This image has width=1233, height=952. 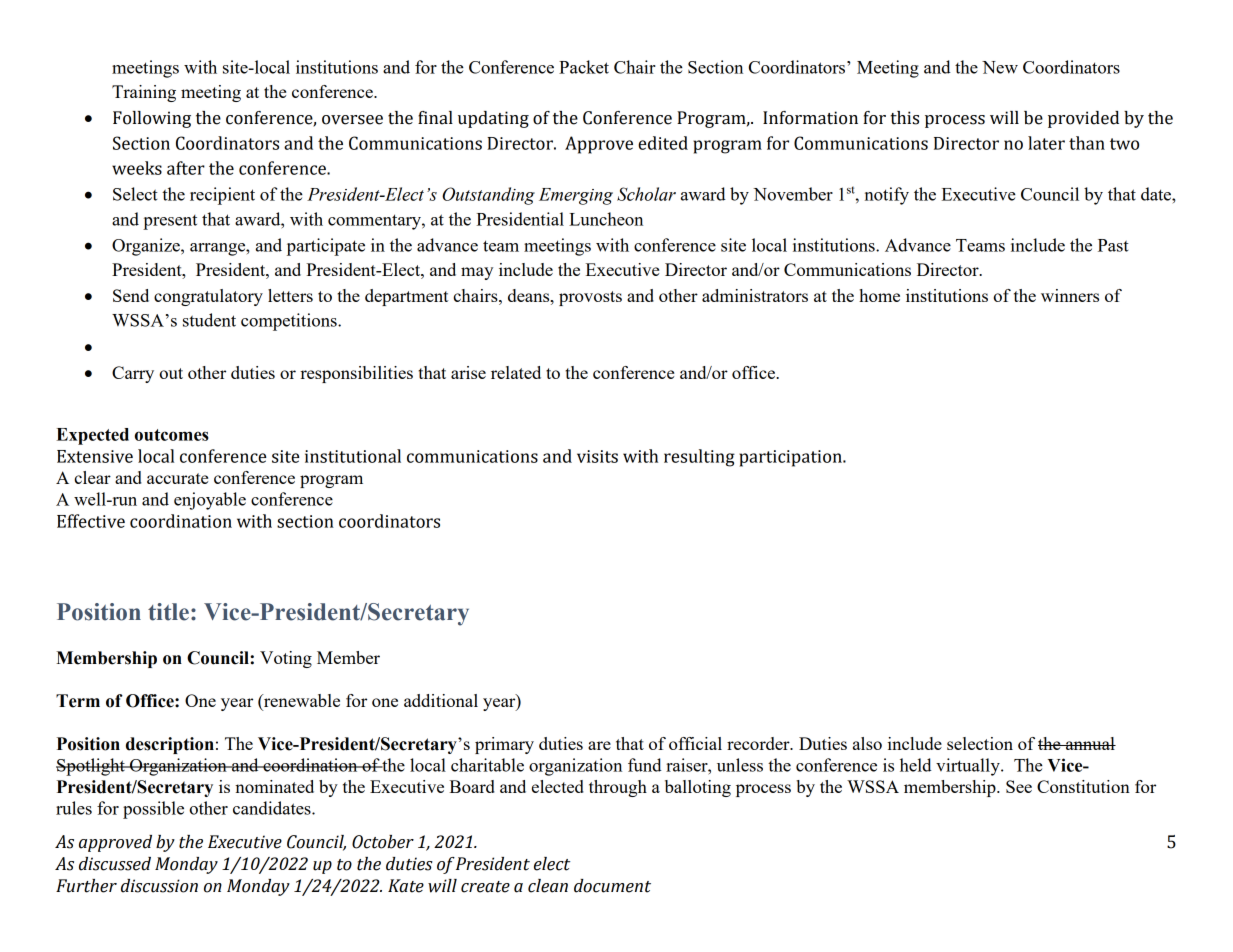 What do you see at coordinates (441, 700) in the image?
I see `additional` at bounding box center [441, 700].
